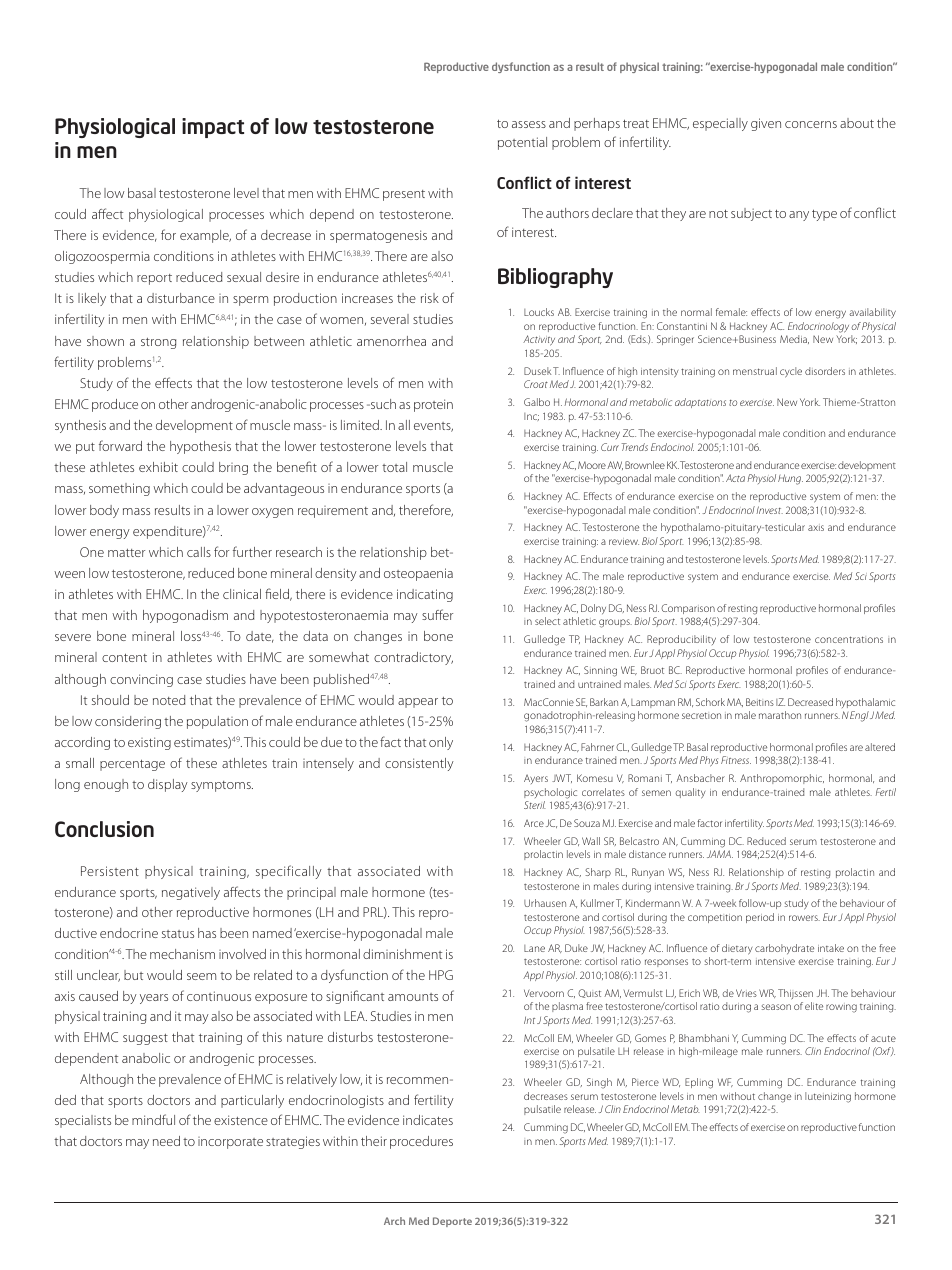 The image size is (952, 1270). Describe the element at coordinates (115, 405) in the page. I see `produce` at that location.
